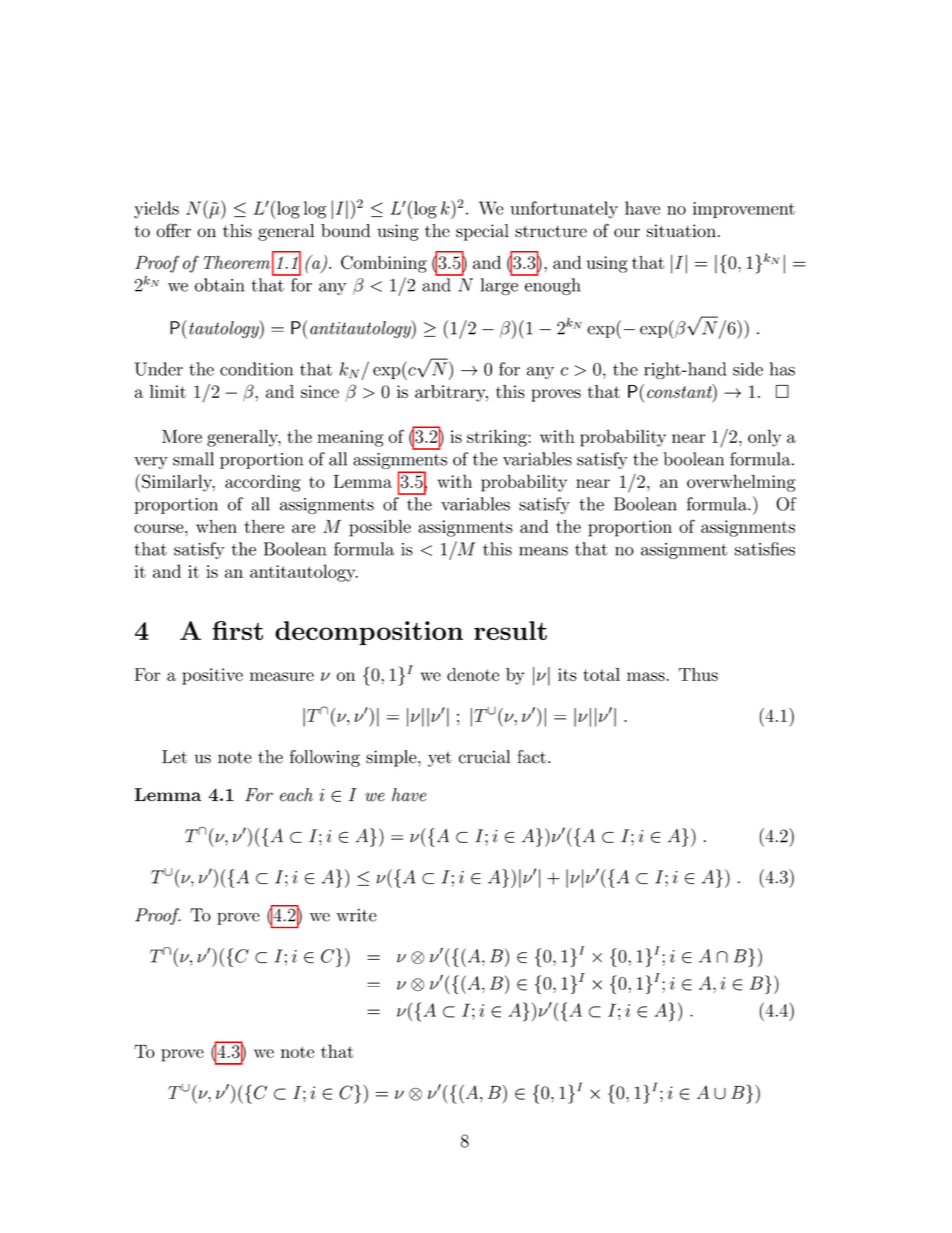  I want to click on write, so click(356, 915).
